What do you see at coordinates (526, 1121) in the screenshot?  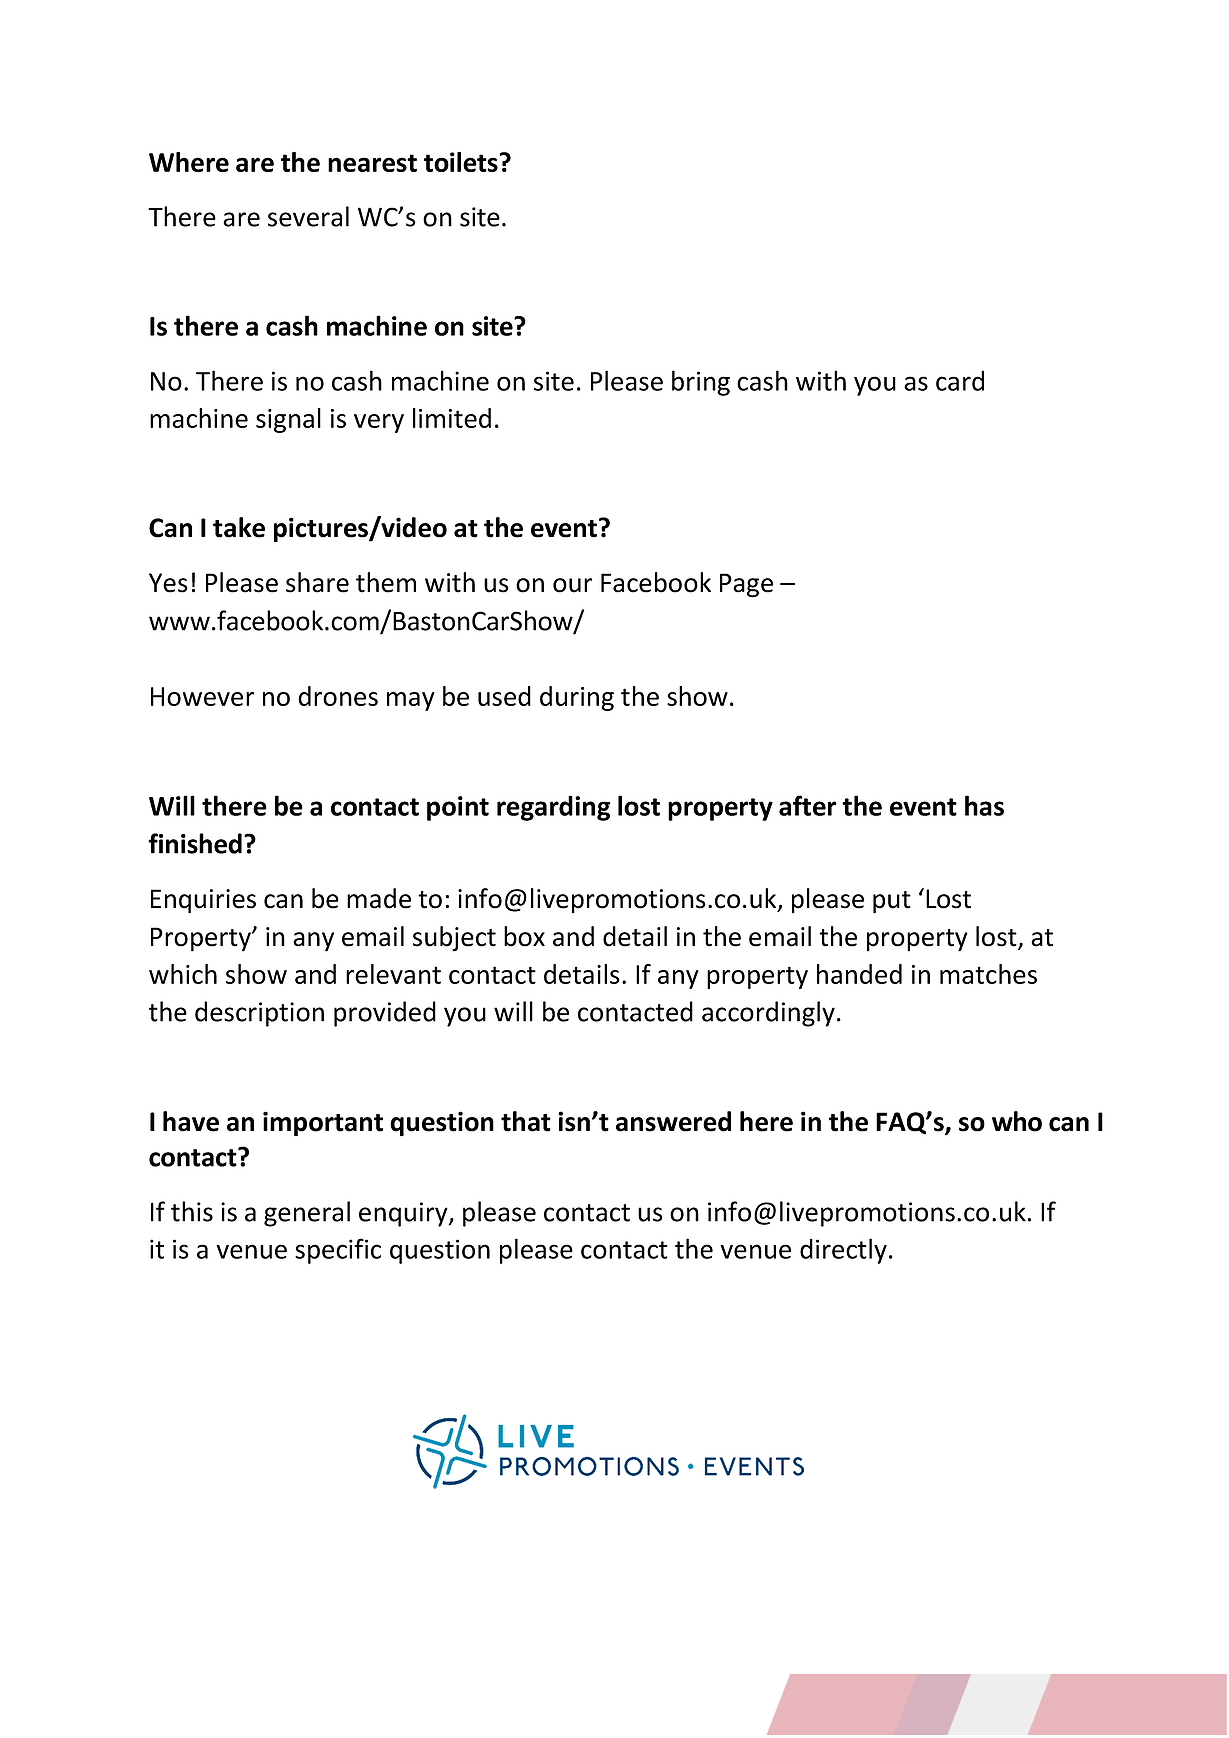 I see `that` at bounding box center [526, 1121].
